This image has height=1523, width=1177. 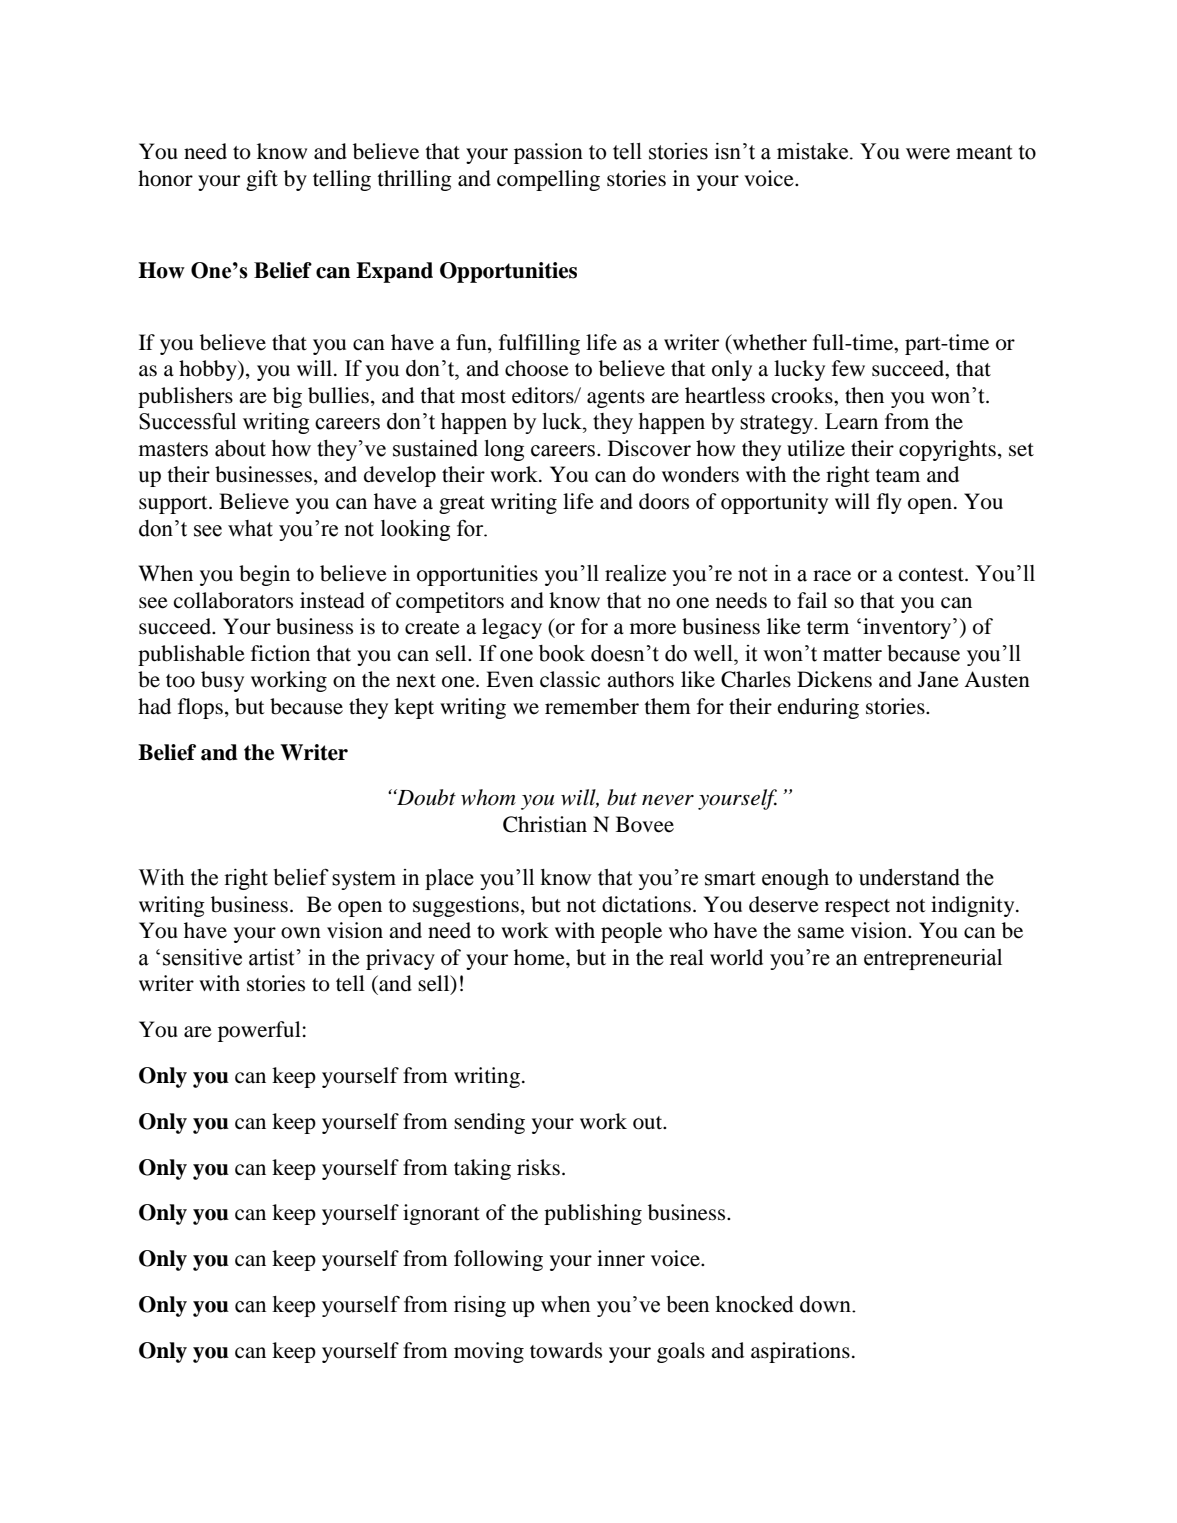 What do you see at coordinates (548, 180) in the image?
I see `compelling` at bounding box center [548, 180].
